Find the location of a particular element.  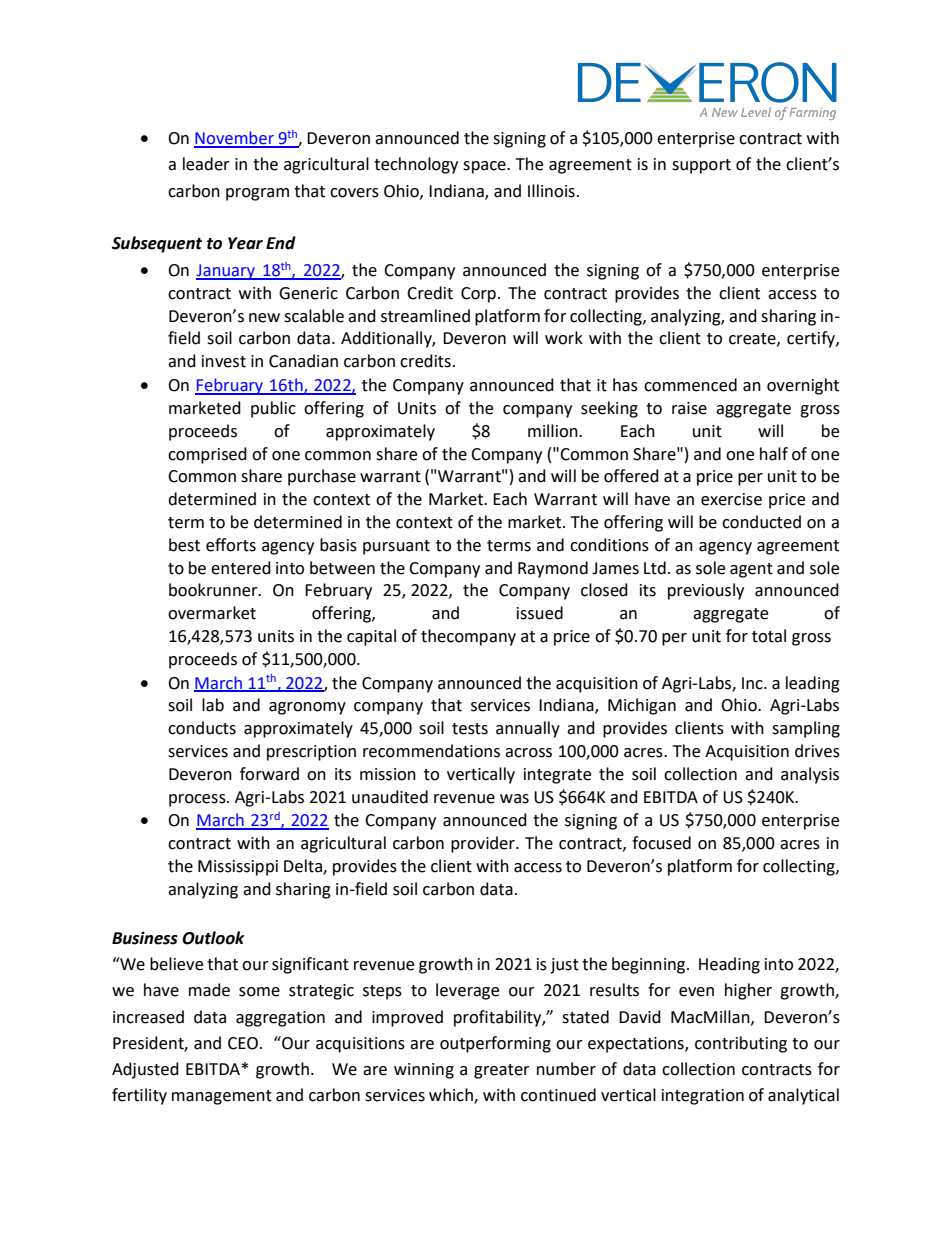

issued is located at coordinates (540, 613).
